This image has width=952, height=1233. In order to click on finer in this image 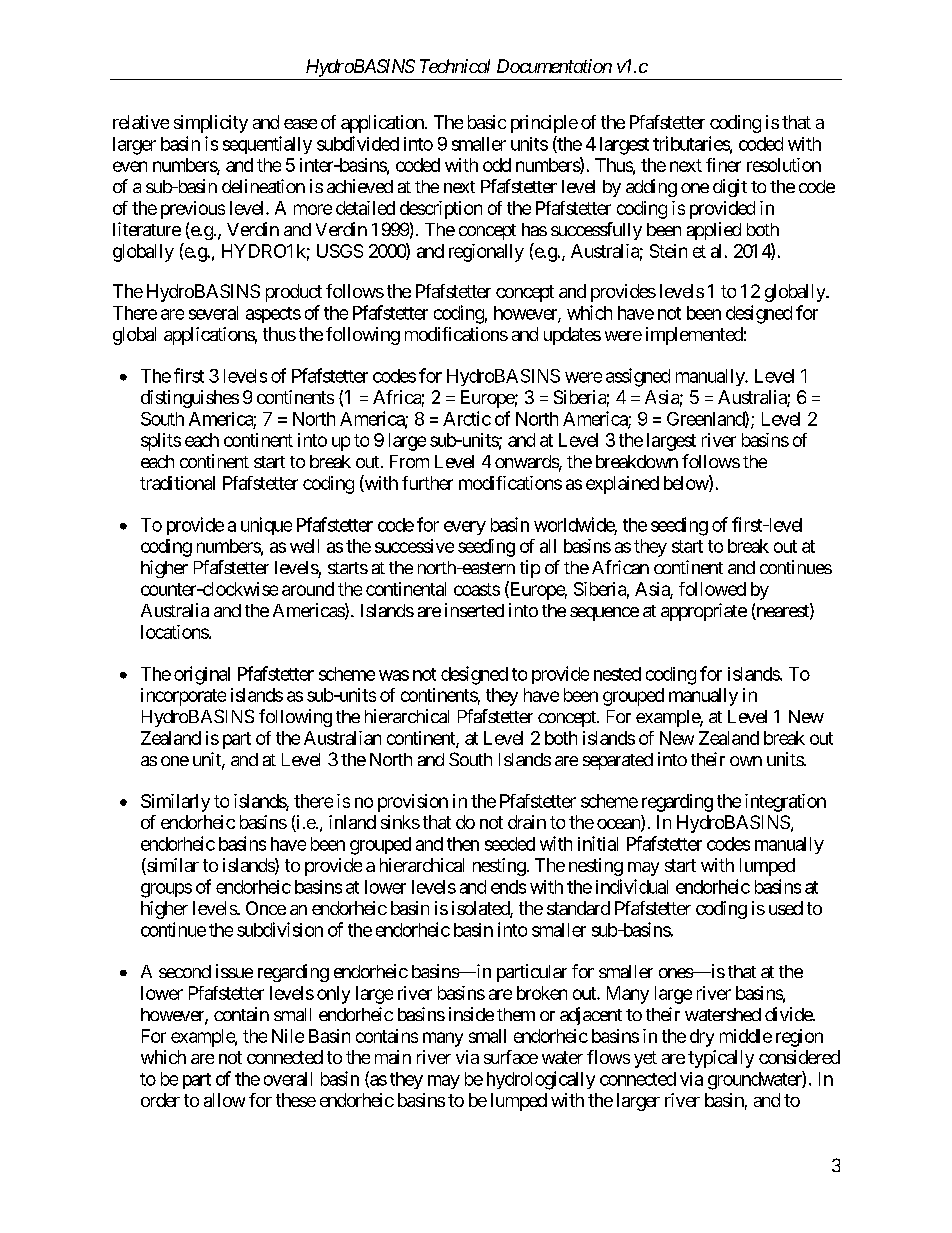, I will do `click(723, 165)`.
